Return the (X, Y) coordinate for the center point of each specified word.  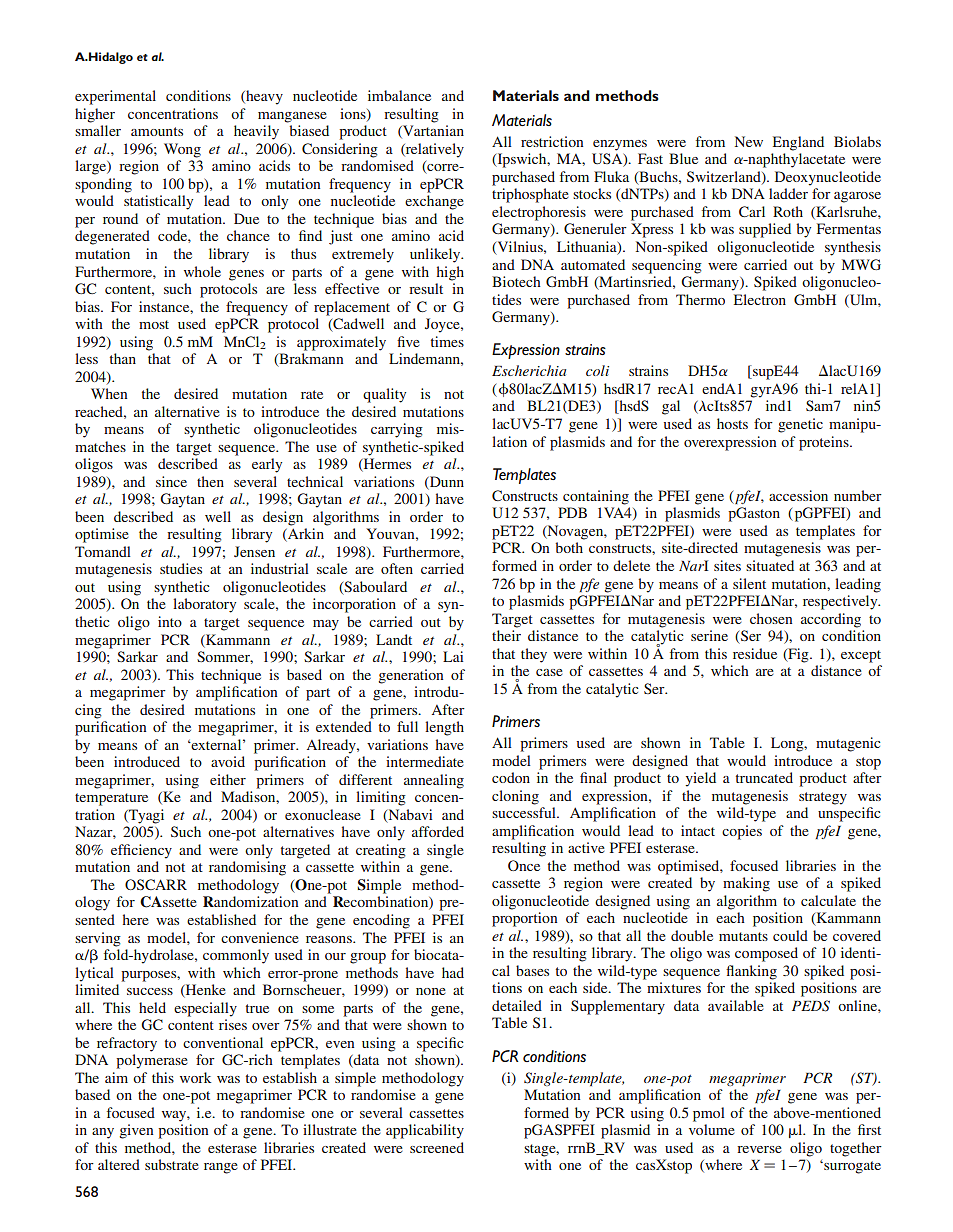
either (228, 779)
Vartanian (432, 131)
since (171, 481)
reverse (759, 1149)
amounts (157, 131)
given (136, 1131)
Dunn (446, 481)
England (798, 143)
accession (798, 495)
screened (437, 1147)
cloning (515, 797)
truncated (764, 777)
